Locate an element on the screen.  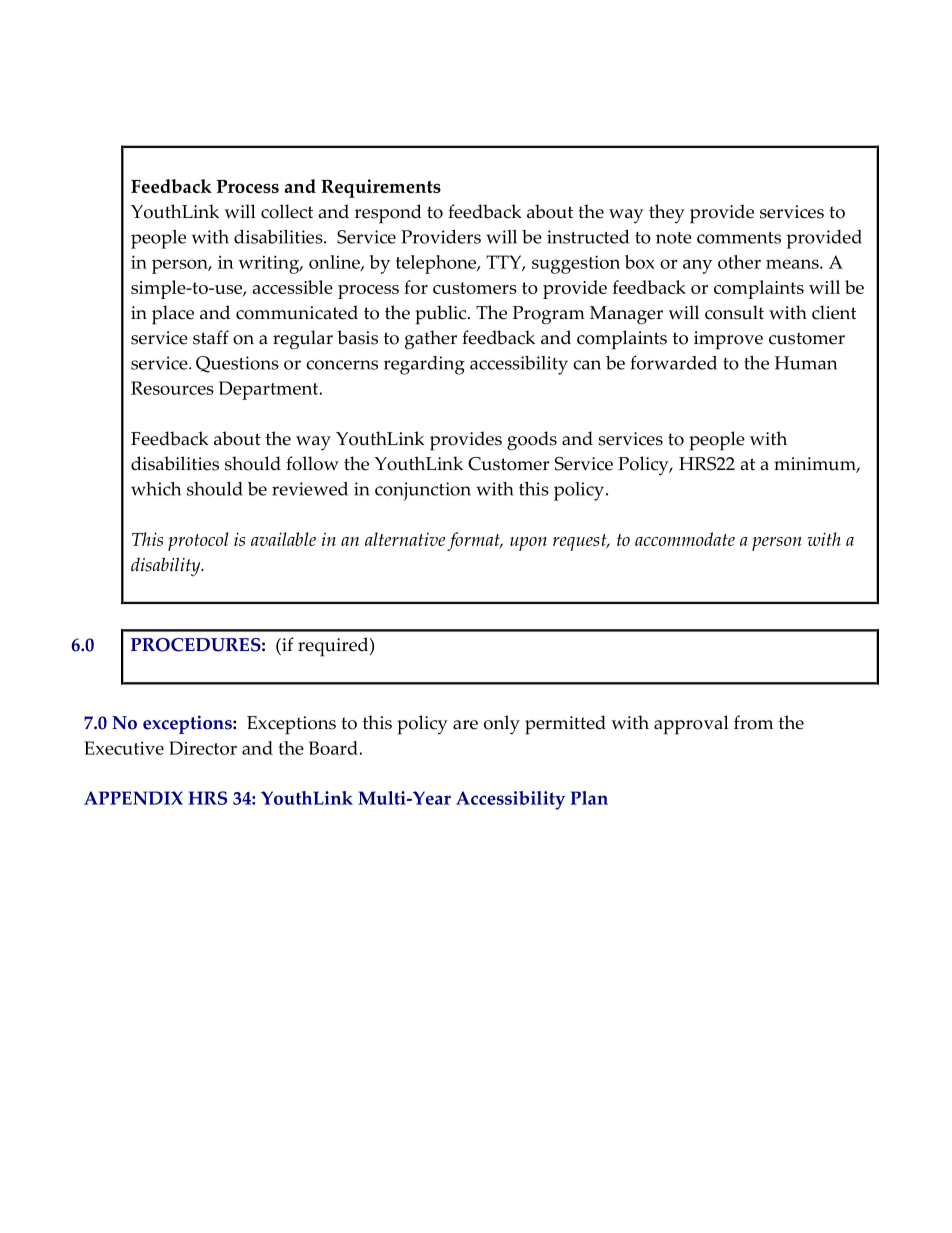
accommodate is located at coordinates (685, 539).
